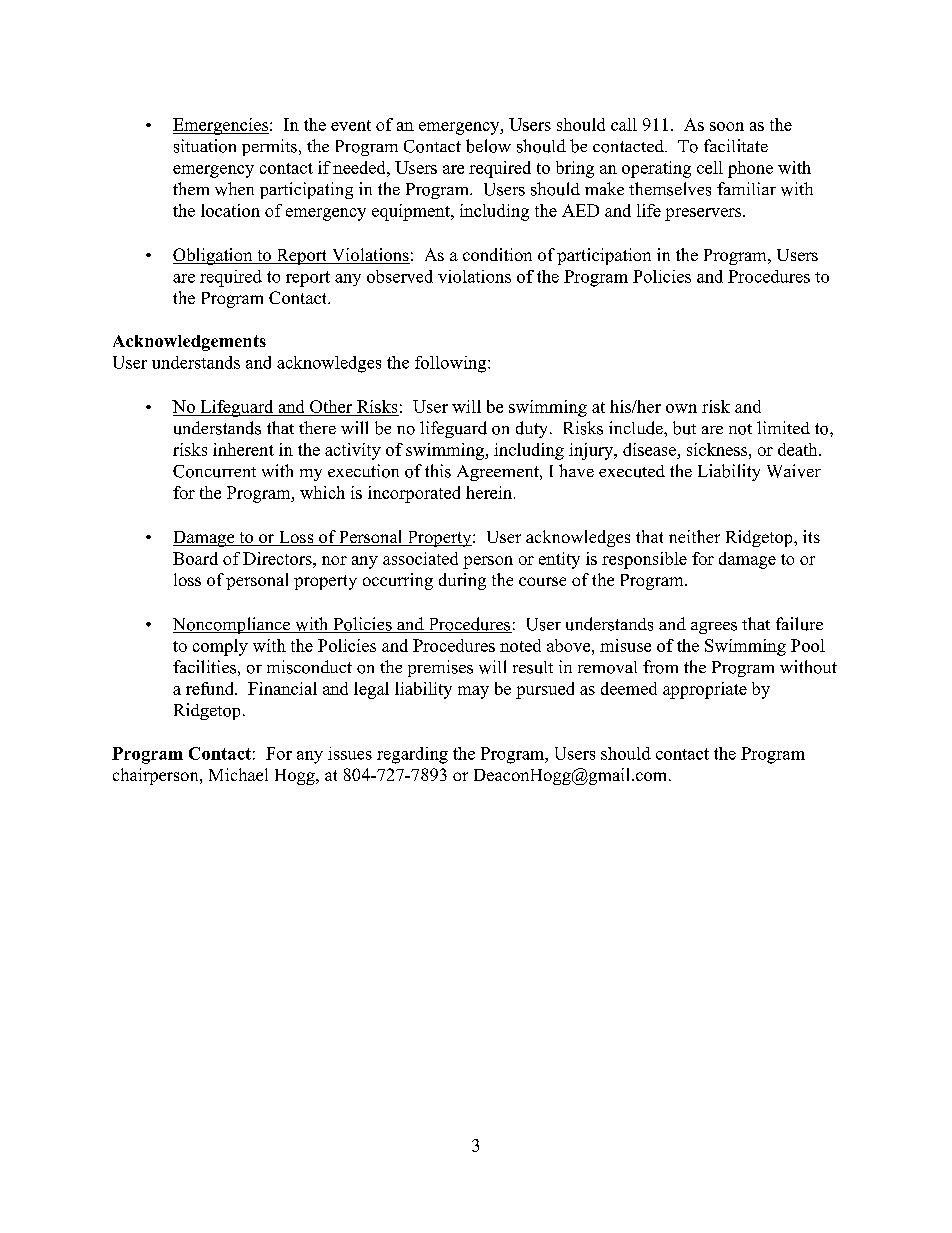  I want to click on Noncompliance, so click(233, 625).
